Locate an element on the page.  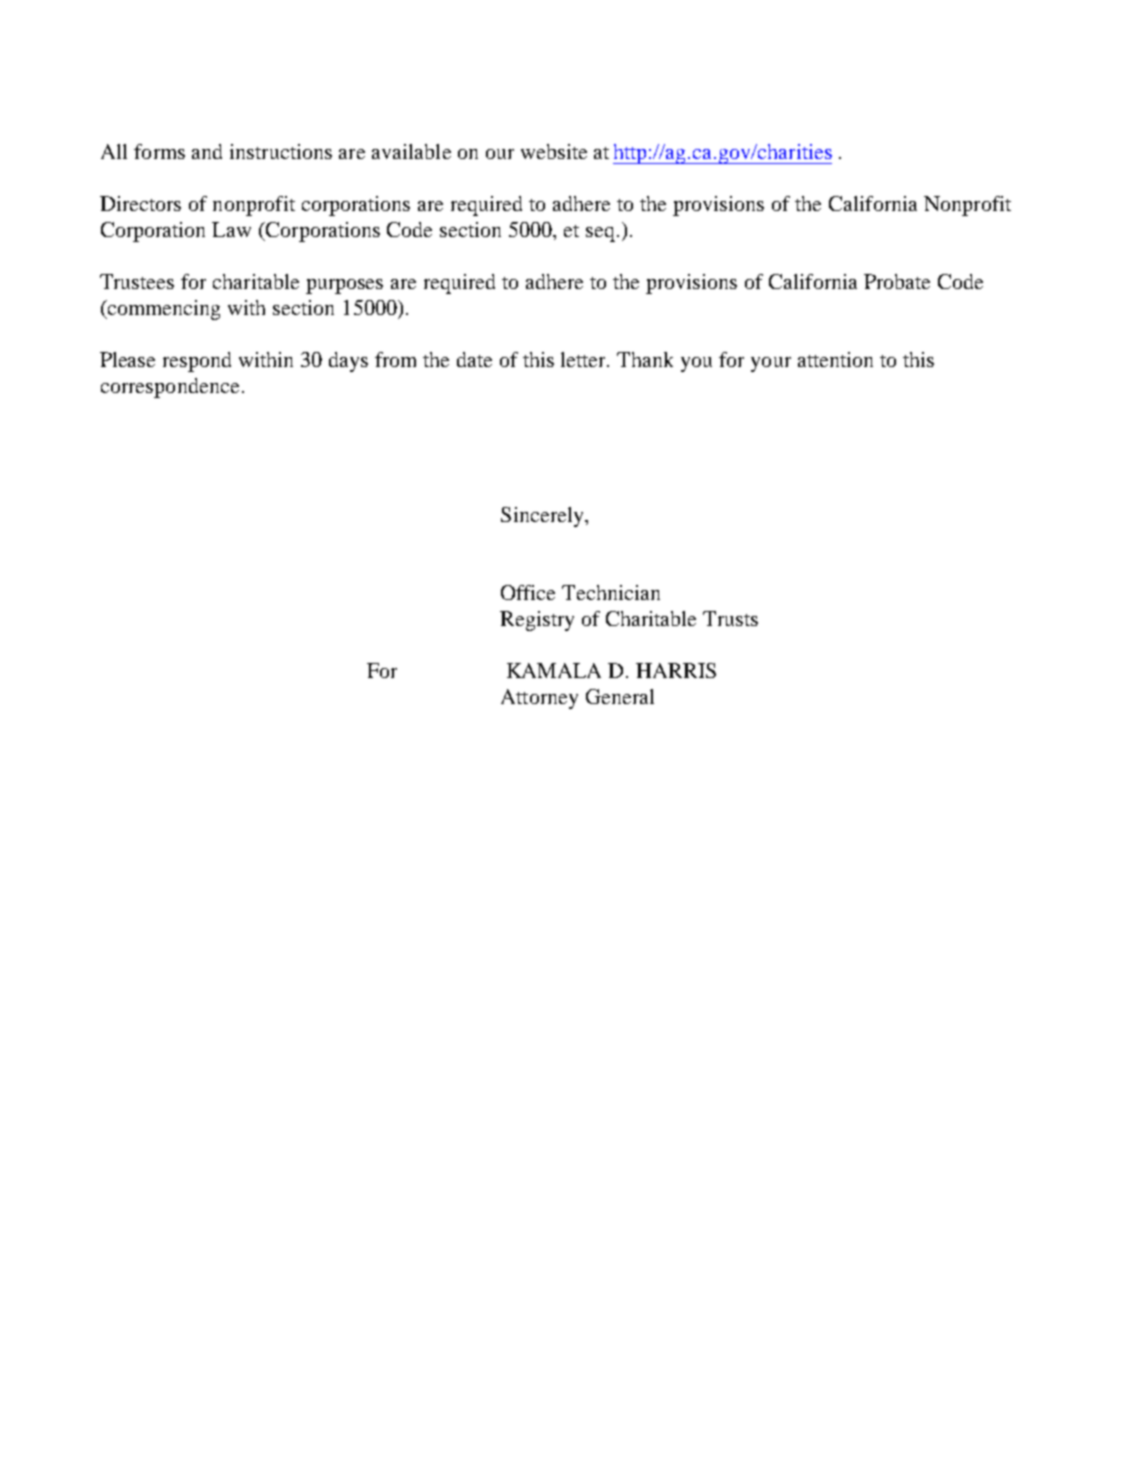
your is located at coordinates (771, 364).
